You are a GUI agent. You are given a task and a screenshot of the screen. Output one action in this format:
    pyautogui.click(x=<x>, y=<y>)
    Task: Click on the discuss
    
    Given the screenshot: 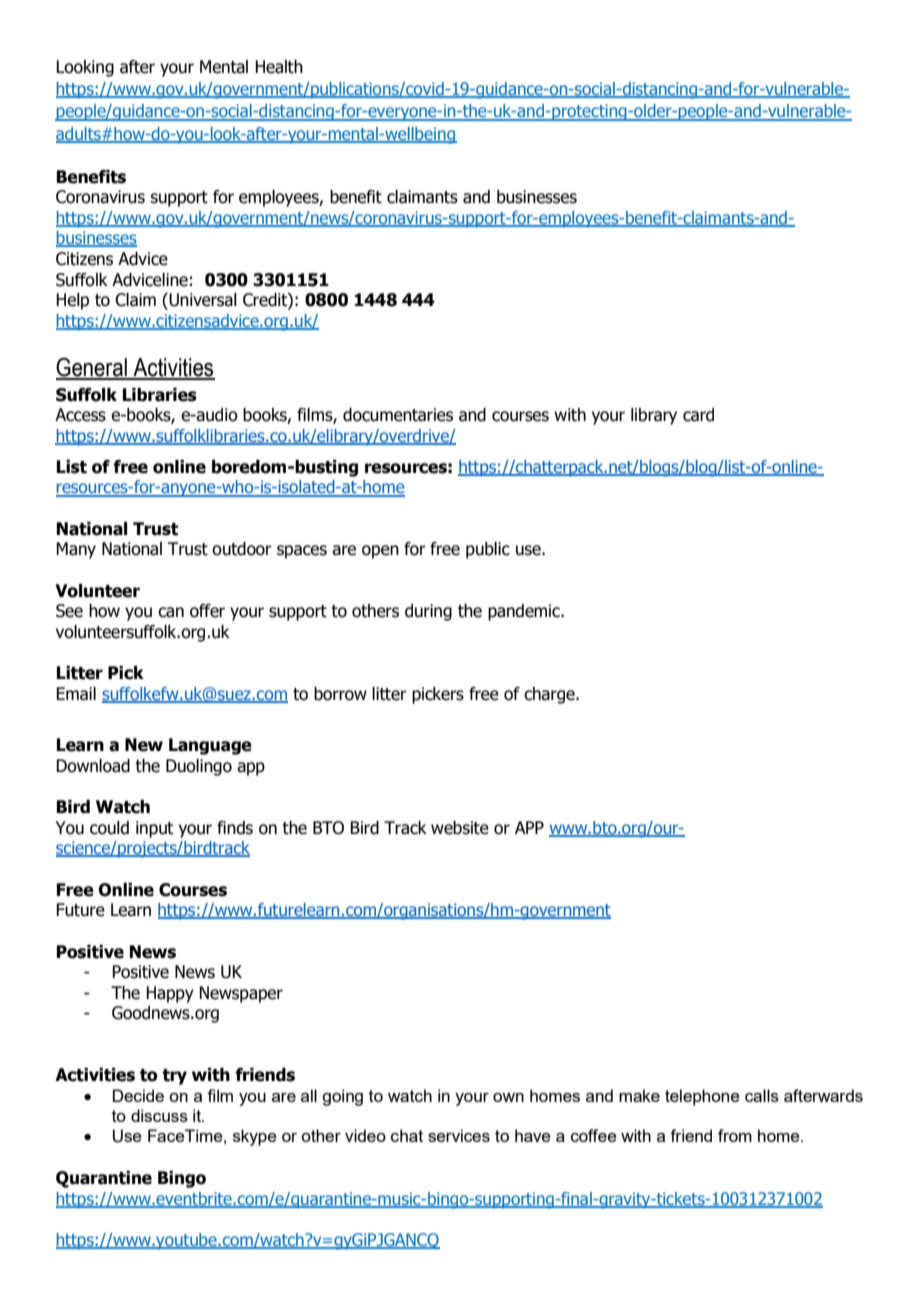 What is the action you would take?
    pyautogui.click(x=159, y=1115)
